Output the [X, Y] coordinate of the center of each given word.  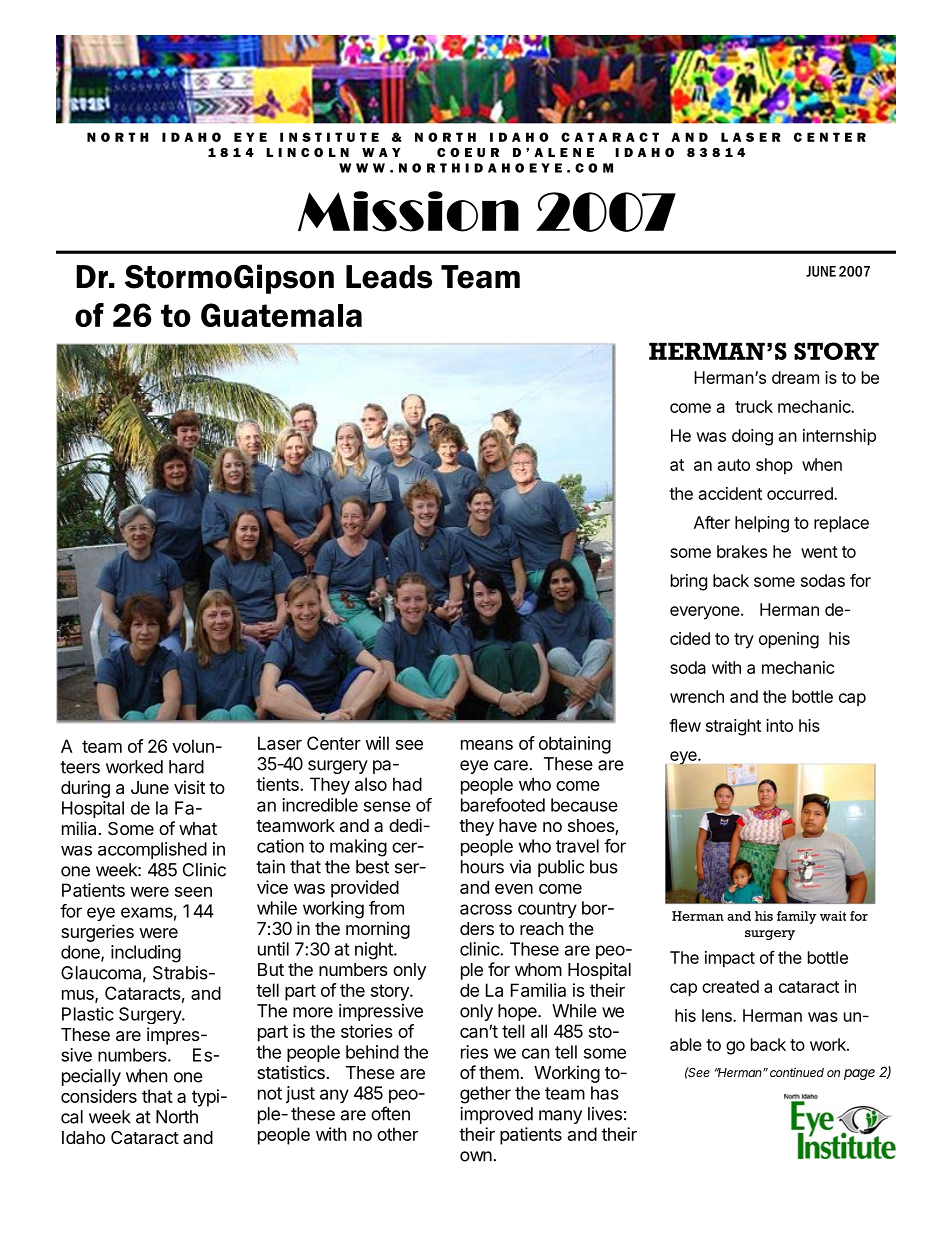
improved [496, 1115]
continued [797, 1072]
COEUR [468, 152]
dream [795, 377]
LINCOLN [307, 152]
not [270, 1093]
